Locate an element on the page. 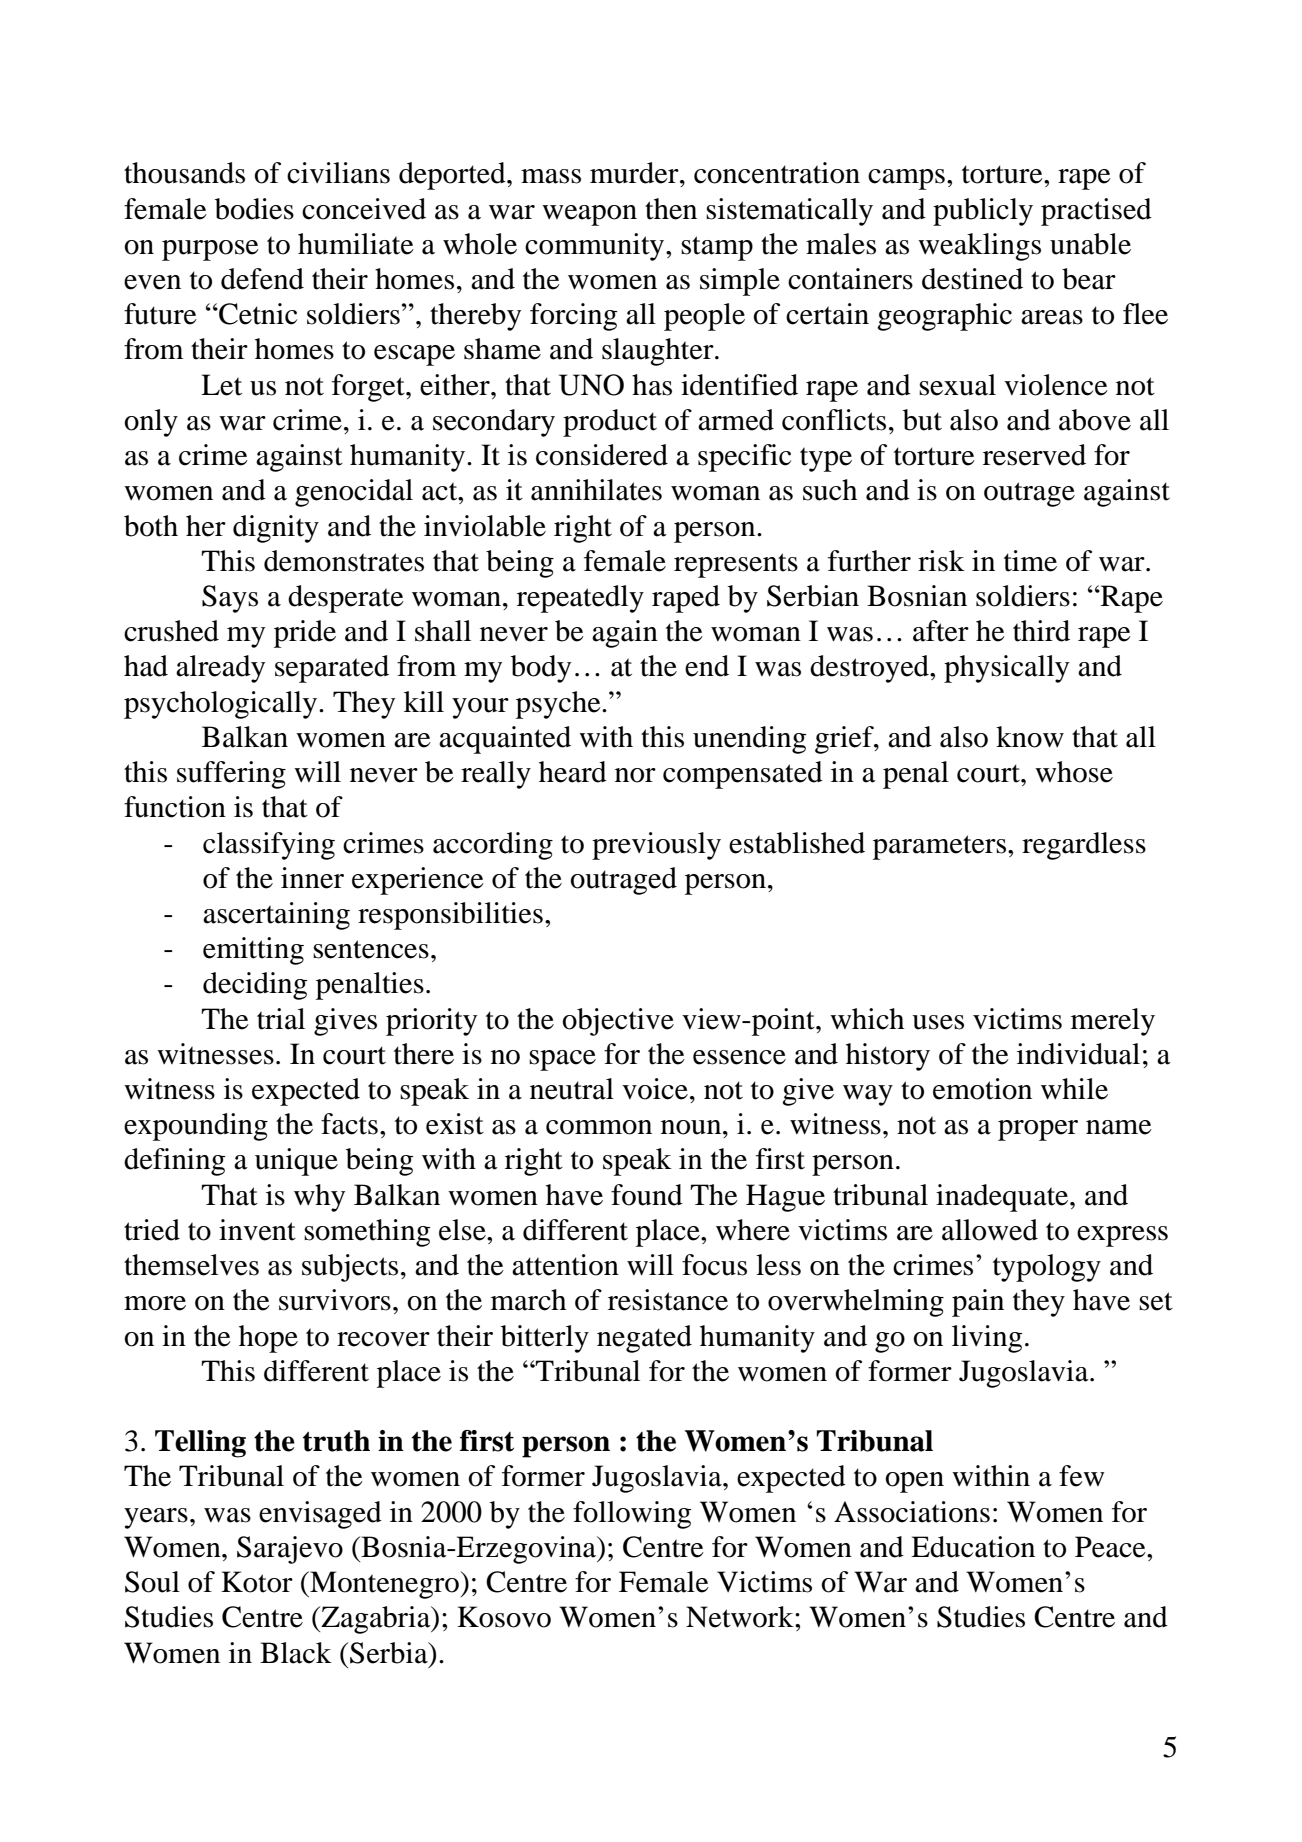 Image resolution: width=1302 pixels, height=1842 pixels. bodies is located at coordinates (254, 209).
